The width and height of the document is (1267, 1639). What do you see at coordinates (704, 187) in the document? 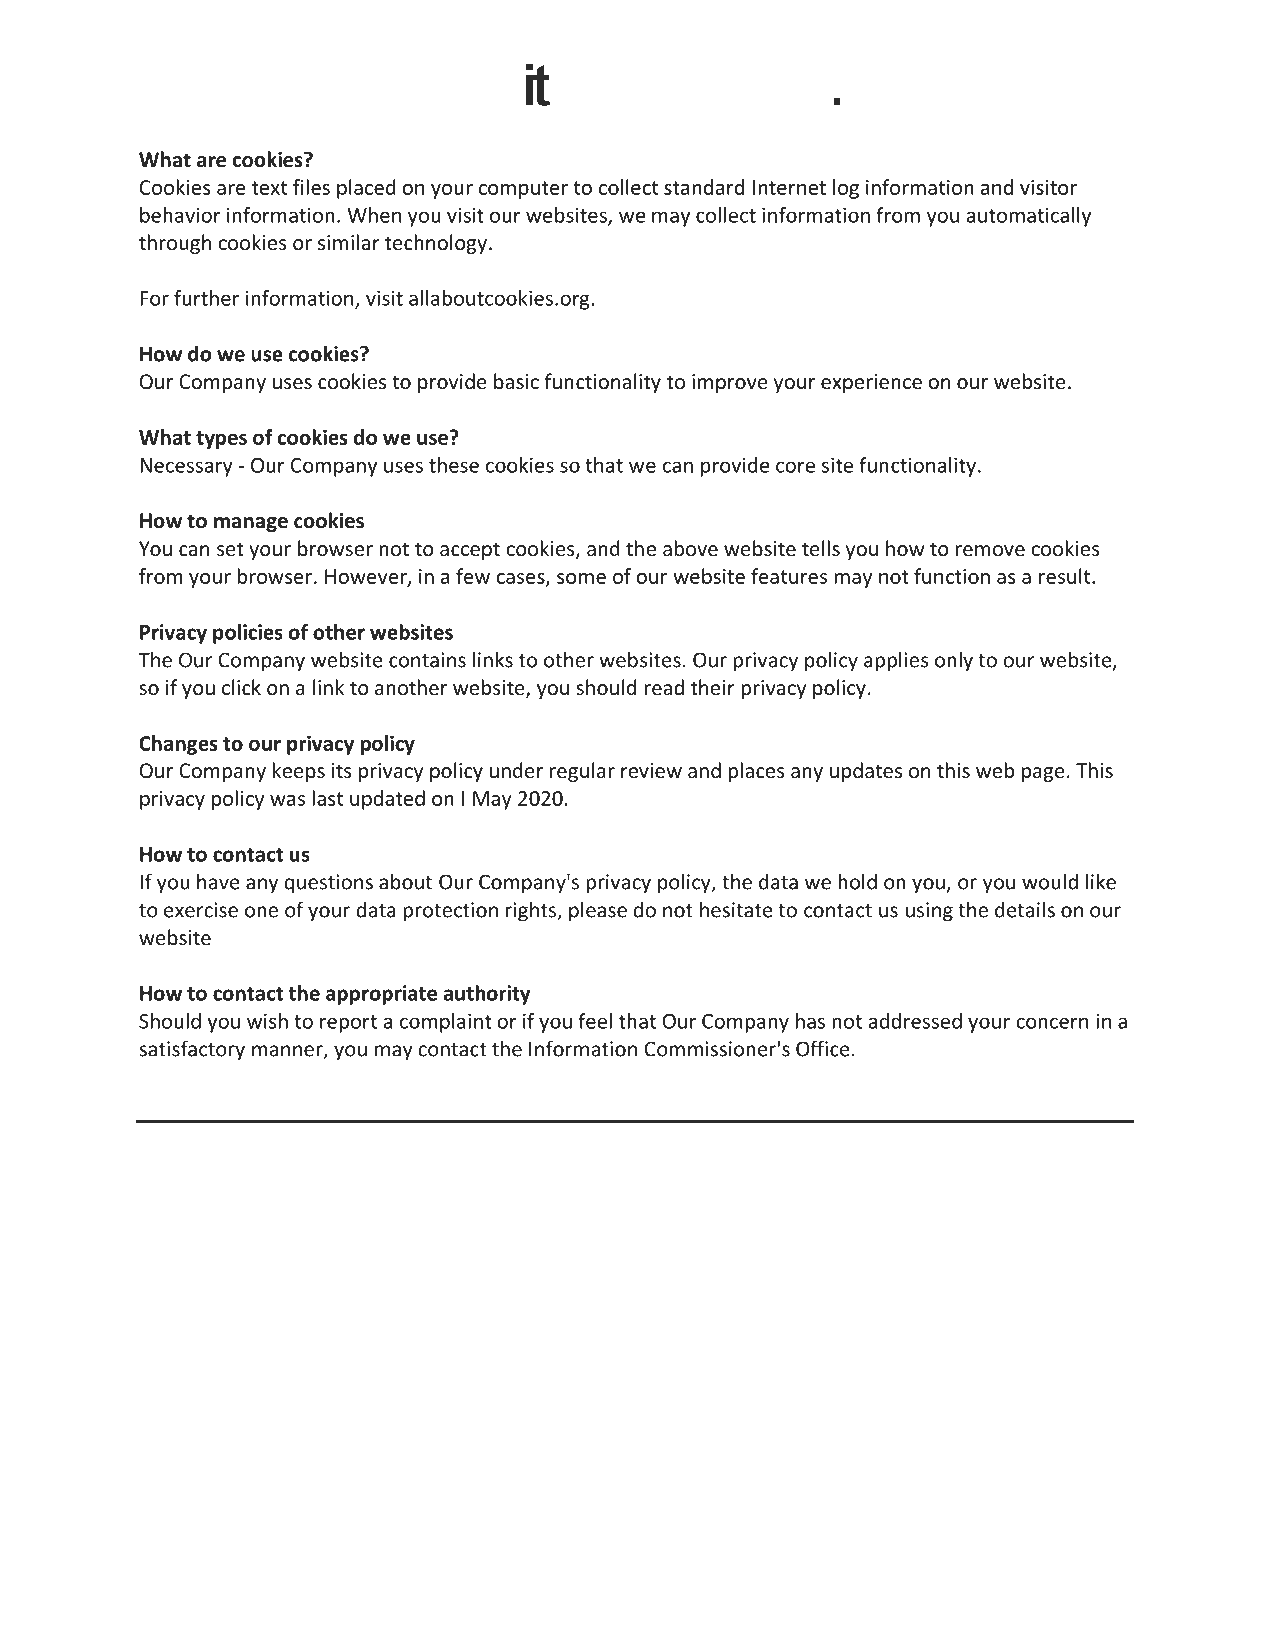
I see `standard` at bounding box center [704, 187].
